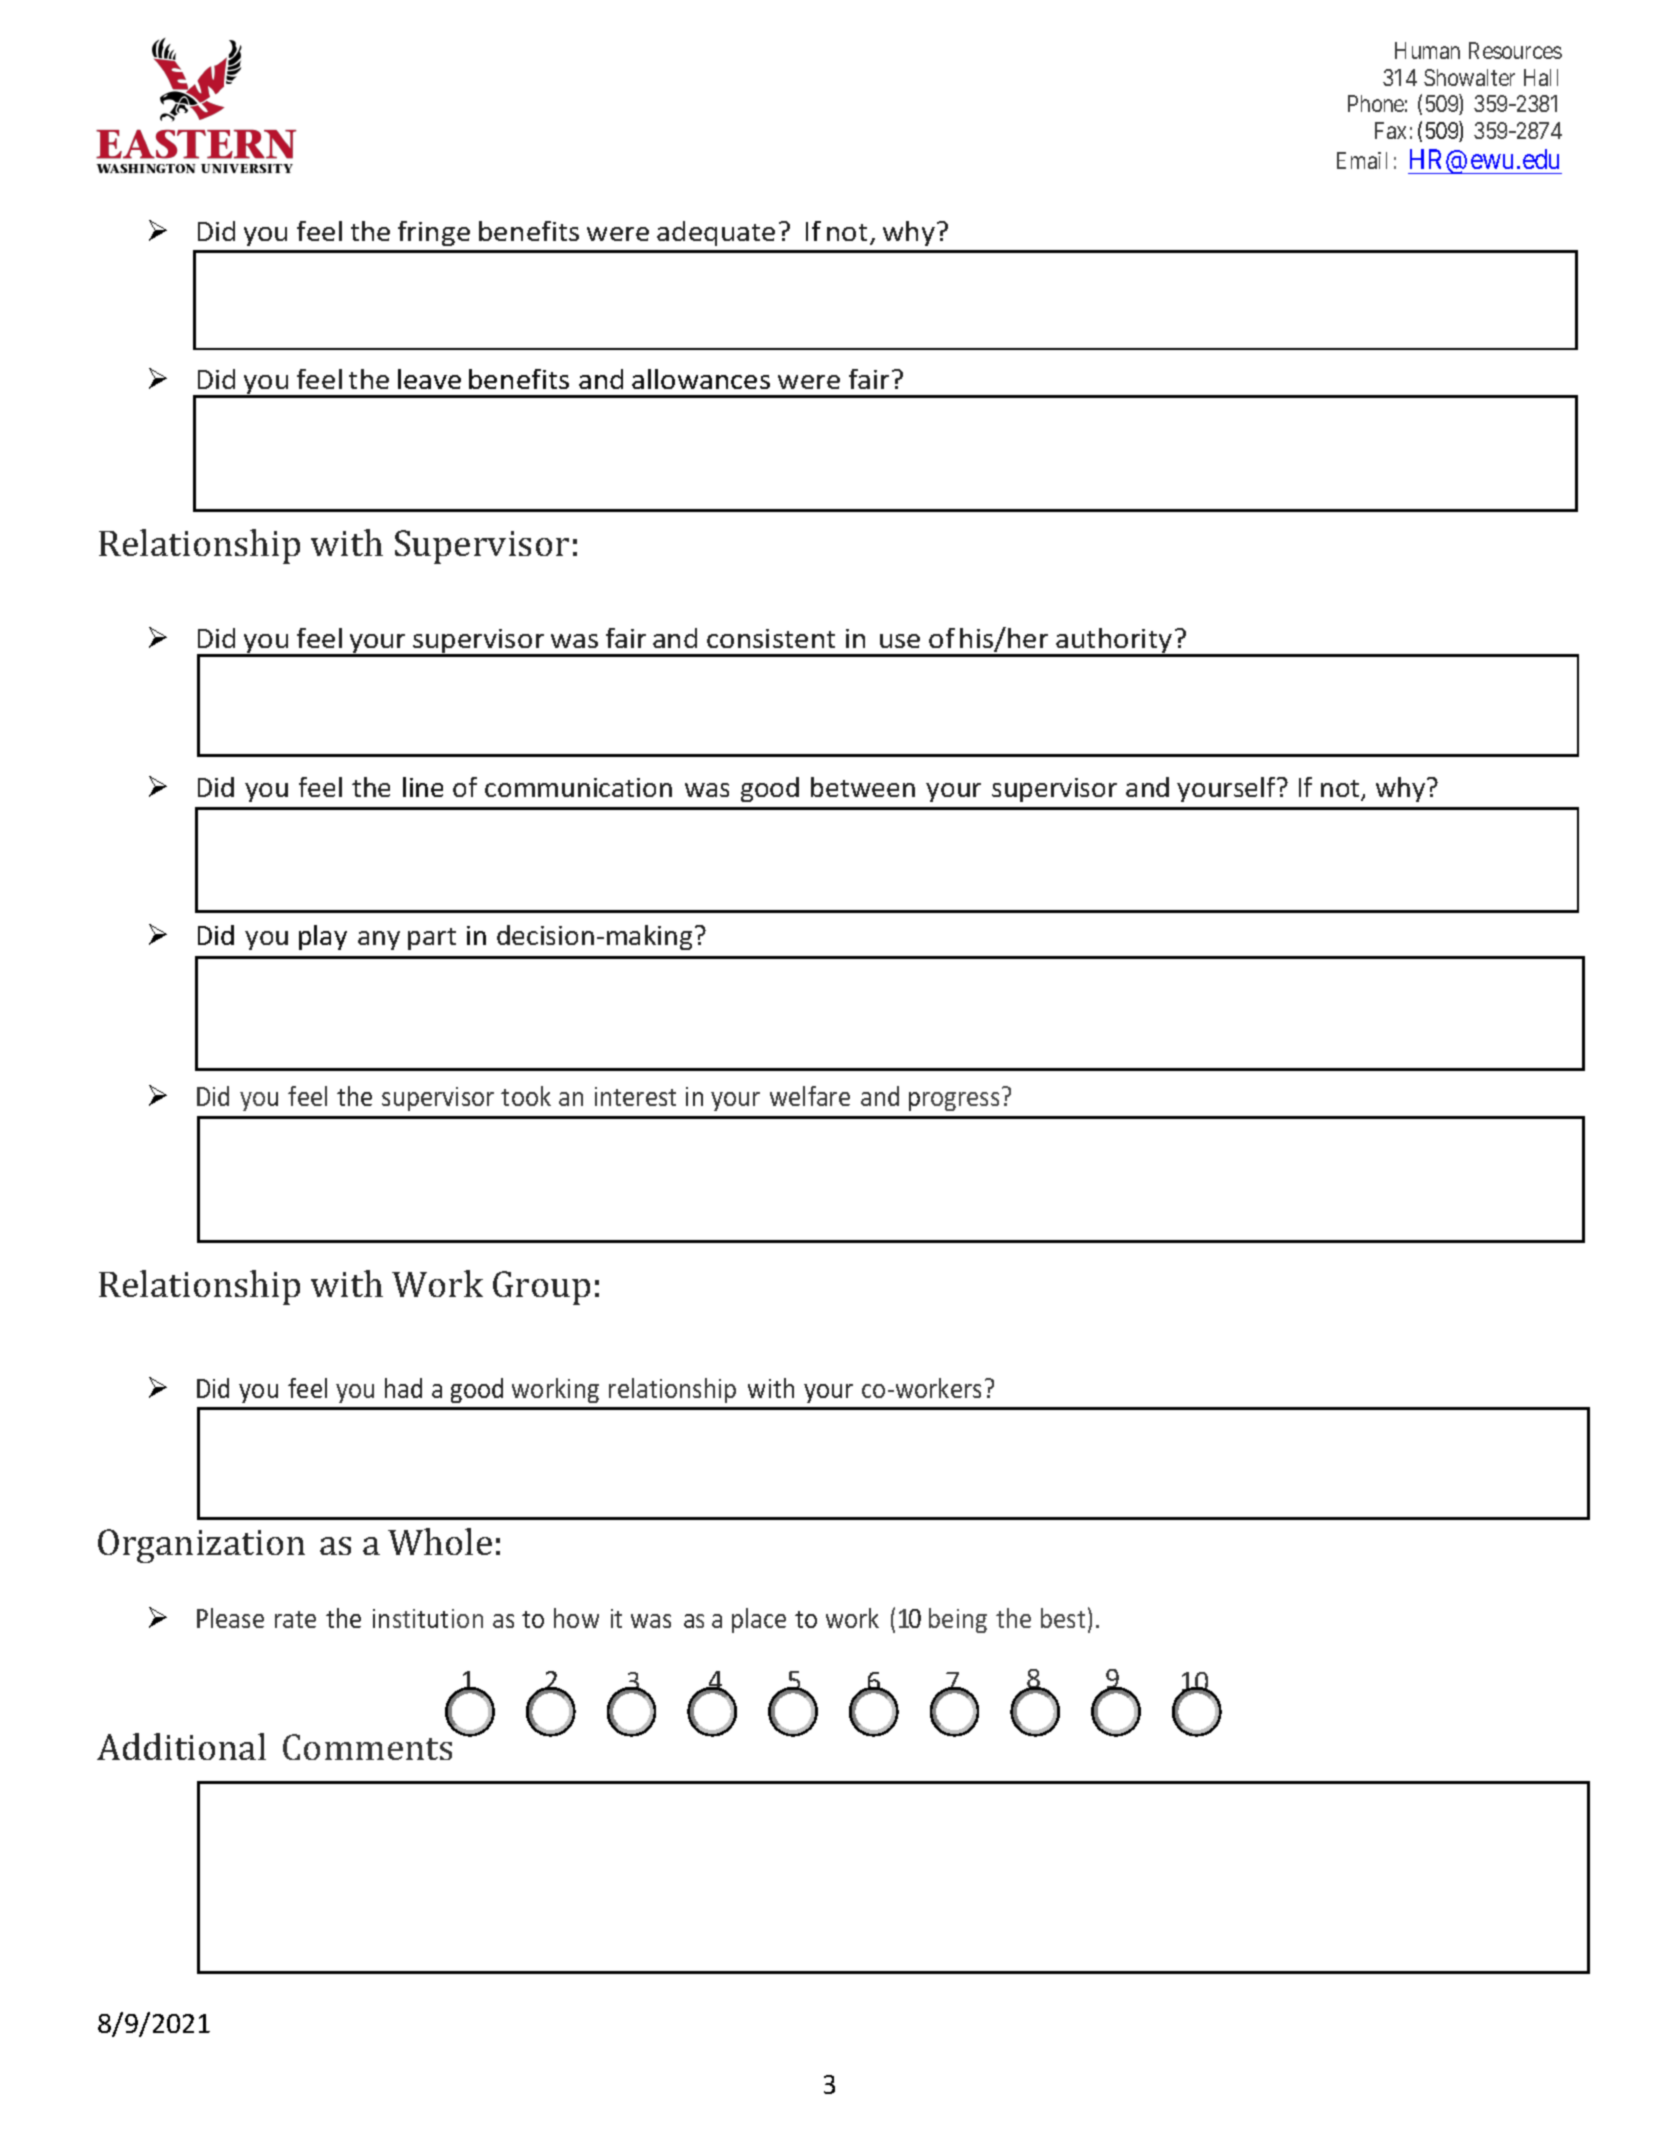  What do you see at coordinates (1362, 160) in the screenshot?
I see `Email` at bounding box center [1362, 160].
